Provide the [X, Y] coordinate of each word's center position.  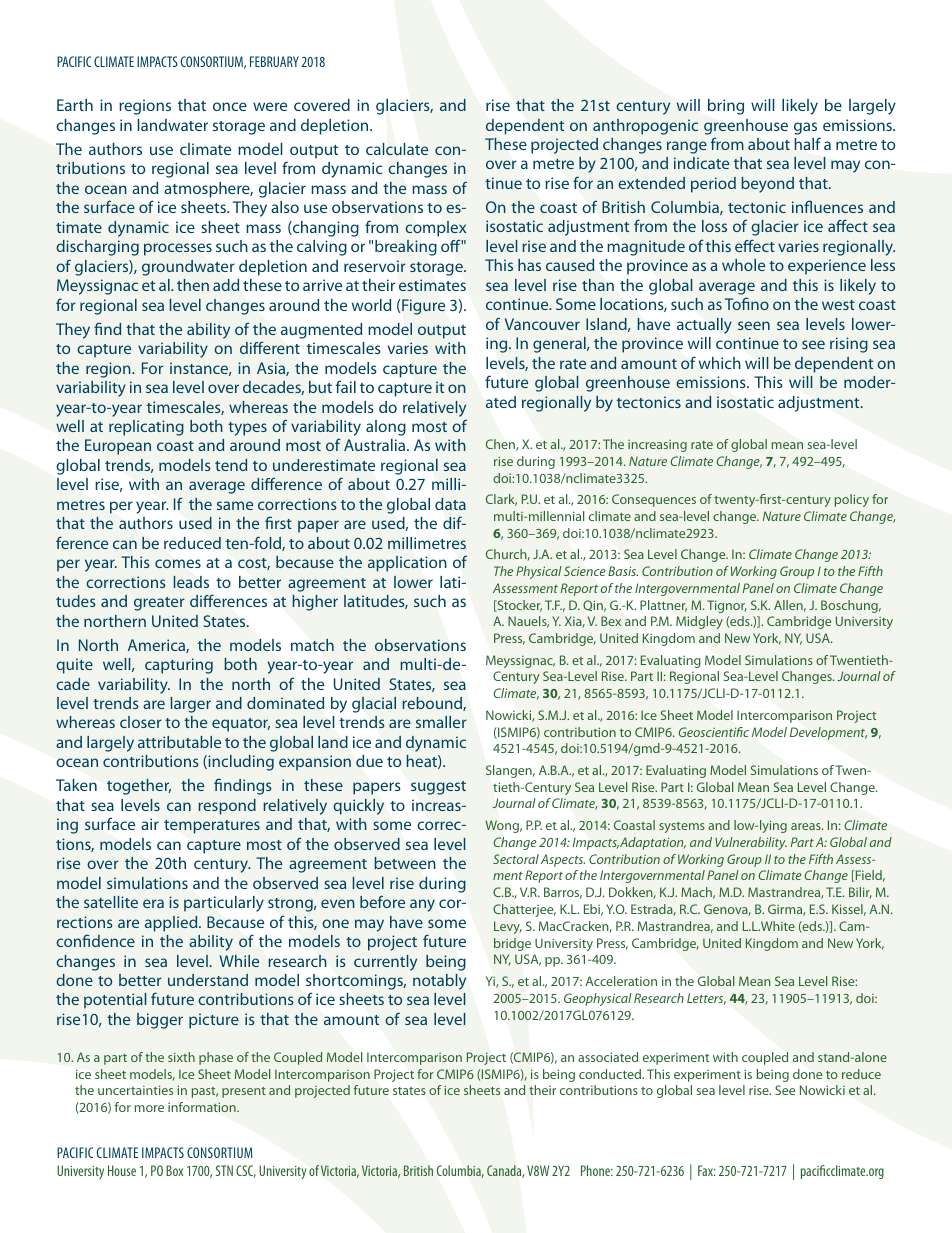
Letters [706, 999]
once [230, 106]
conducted [611, 1074]
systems [682, 827]
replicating [146, 428]
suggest [438, 788]
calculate [397, 149]
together [139, 787]
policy [852, 500]
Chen [501, 445]
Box [174, 1170]
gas [805, 128]
